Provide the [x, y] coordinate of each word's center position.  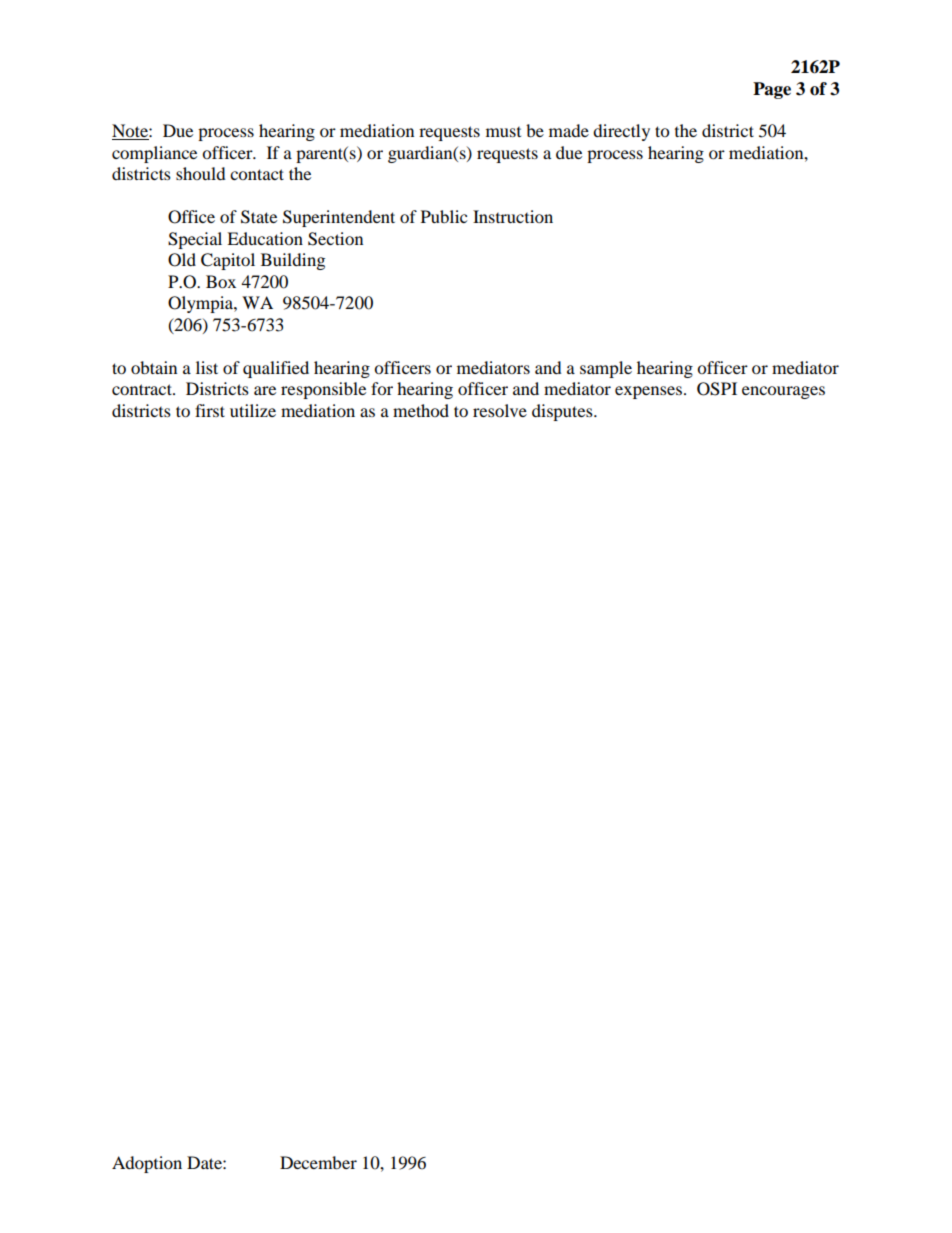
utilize [253, 410]
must [503, 132]
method [421, 410]
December [318, 1162]
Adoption [147, 1164]
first [210, 410]
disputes [563, 412]
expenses [650, 392]
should [201, 173]
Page [772, 90]
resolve [500, 410]
